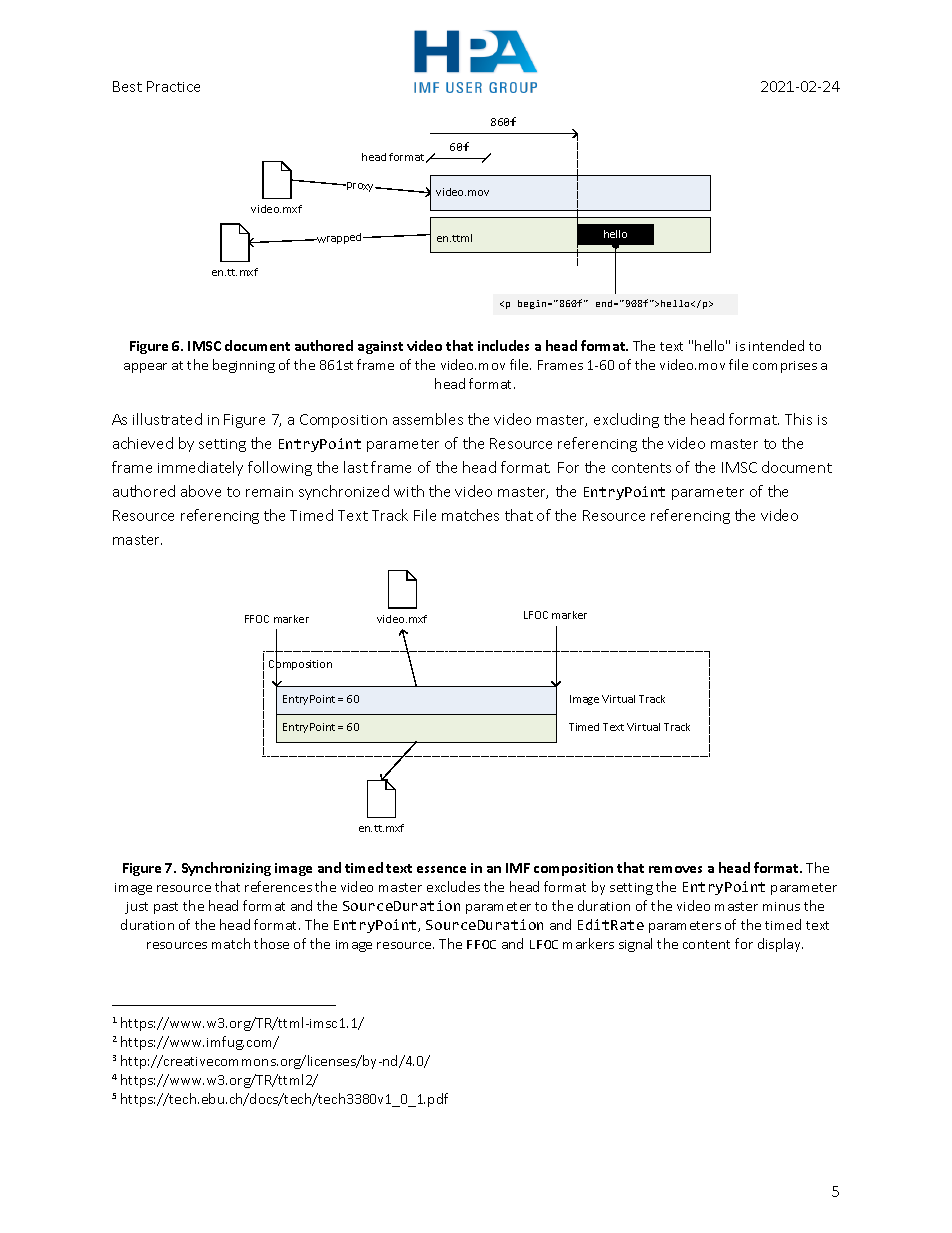 Image resolution: width=952 pixels, height=1233 pixels. Describe the element at coordinates (409, 491) in the screenshot. I see `with` at that location.
